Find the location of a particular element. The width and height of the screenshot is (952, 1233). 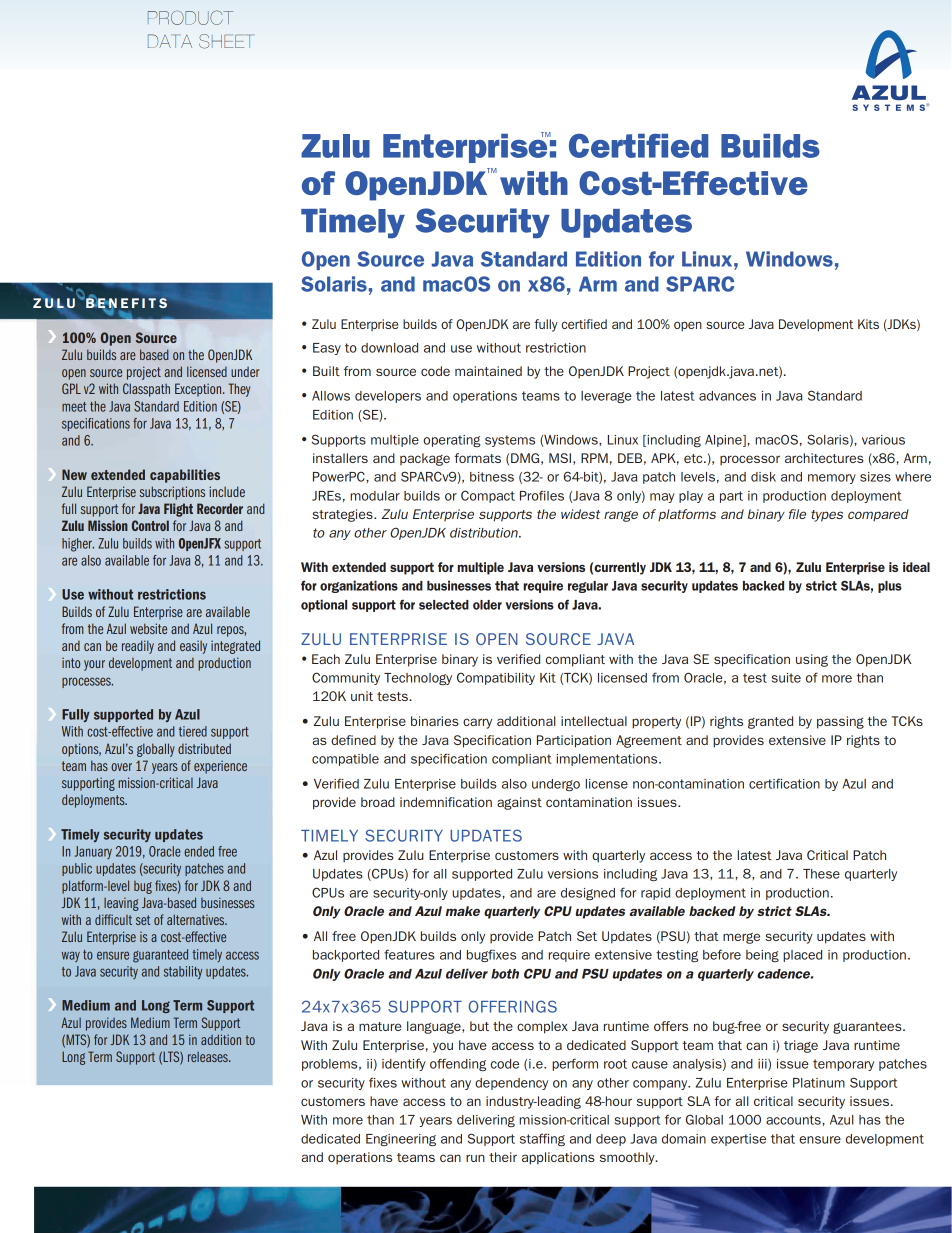

their is located at coordinates (503, 1157).
